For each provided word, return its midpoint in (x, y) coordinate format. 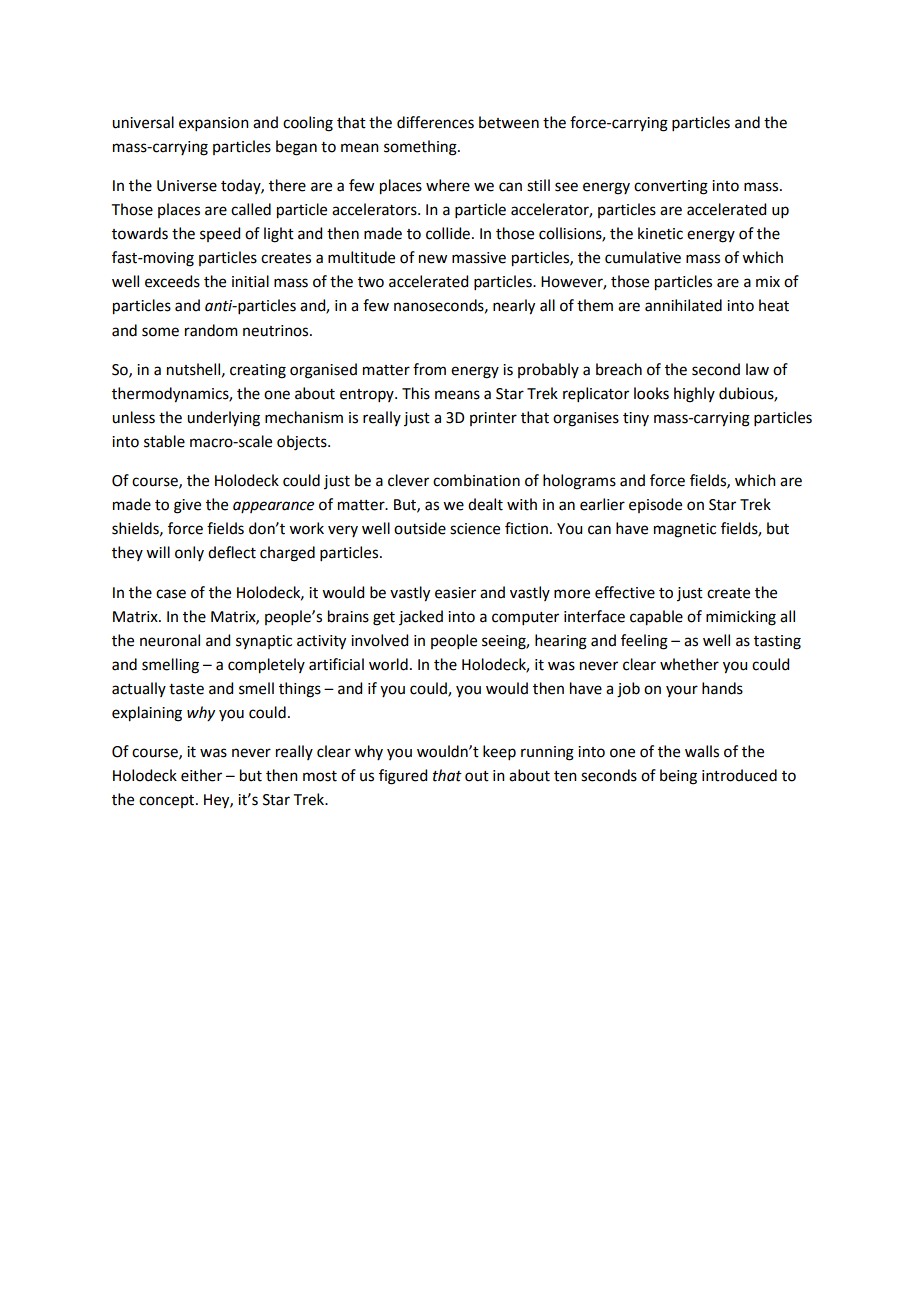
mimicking (741, 618)
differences (435, 122)
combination (476, 480)
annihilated (683, 305)
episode (655, 505)
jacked (421, 617)
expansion (214, 124)
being (678, 777)
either (201, 775)
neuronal (170, 640)
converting (671, 187)
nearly (514, 307)
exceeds (172, 281)
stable (164, 441)
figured (403, 777)
